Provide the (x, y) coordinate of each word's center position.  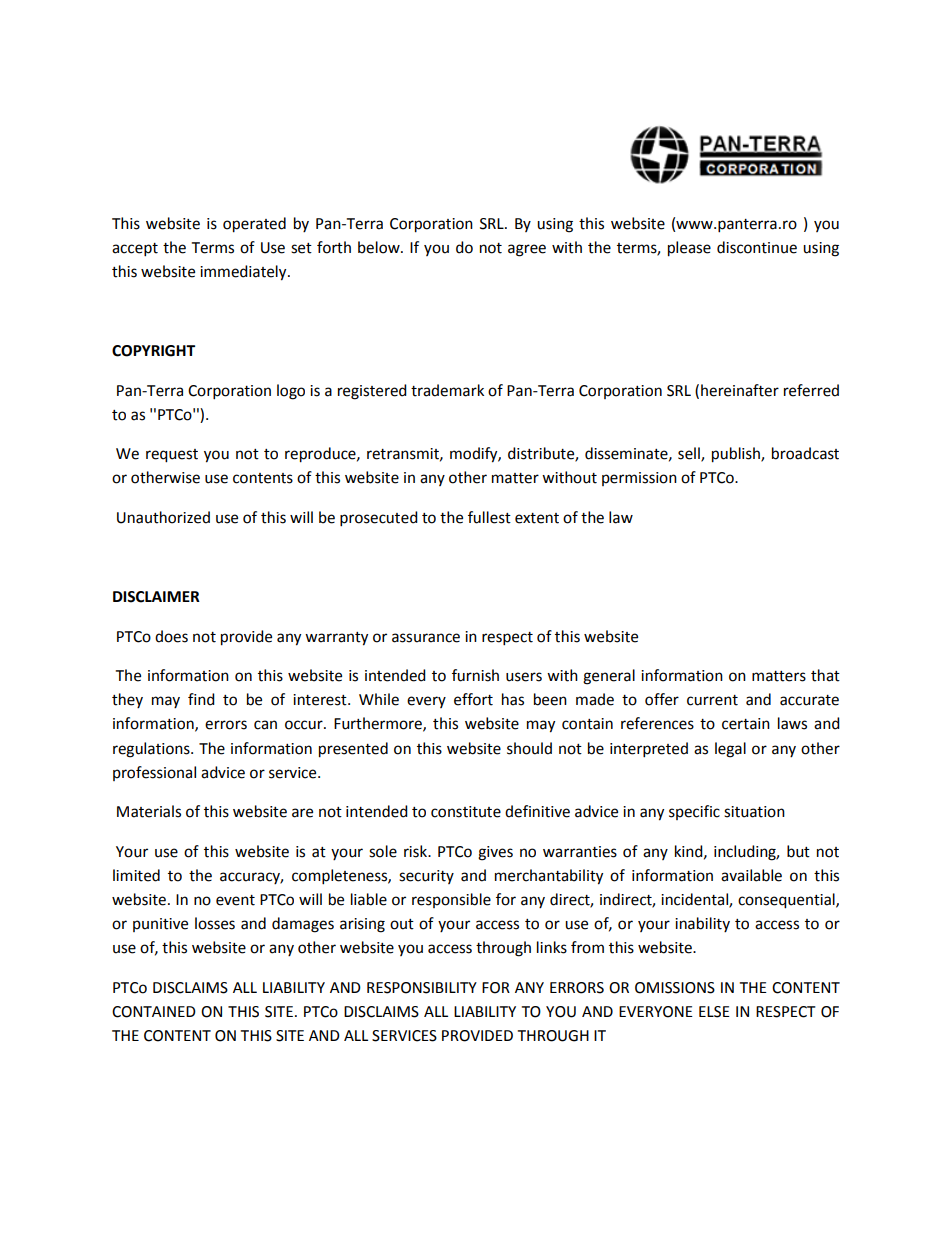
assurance (426, 638)
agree (527, 250)
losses (215, 923)
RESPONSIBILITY (422, 988)
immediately (244, 273)
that (825, 675)
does (171, 636)
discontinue (757, 247)
